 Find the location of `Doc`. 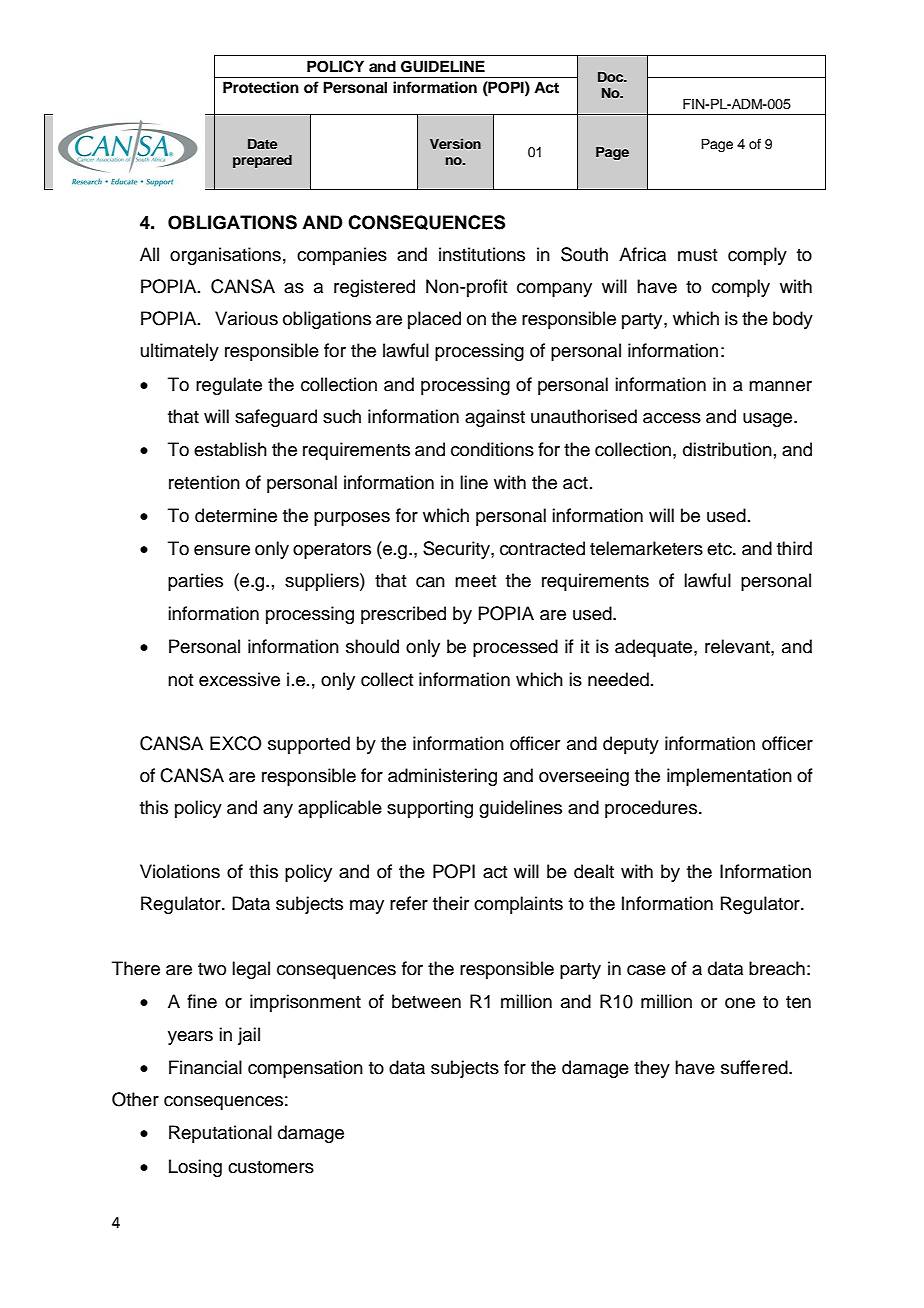

Doc is located at coordinates (612, 77).
